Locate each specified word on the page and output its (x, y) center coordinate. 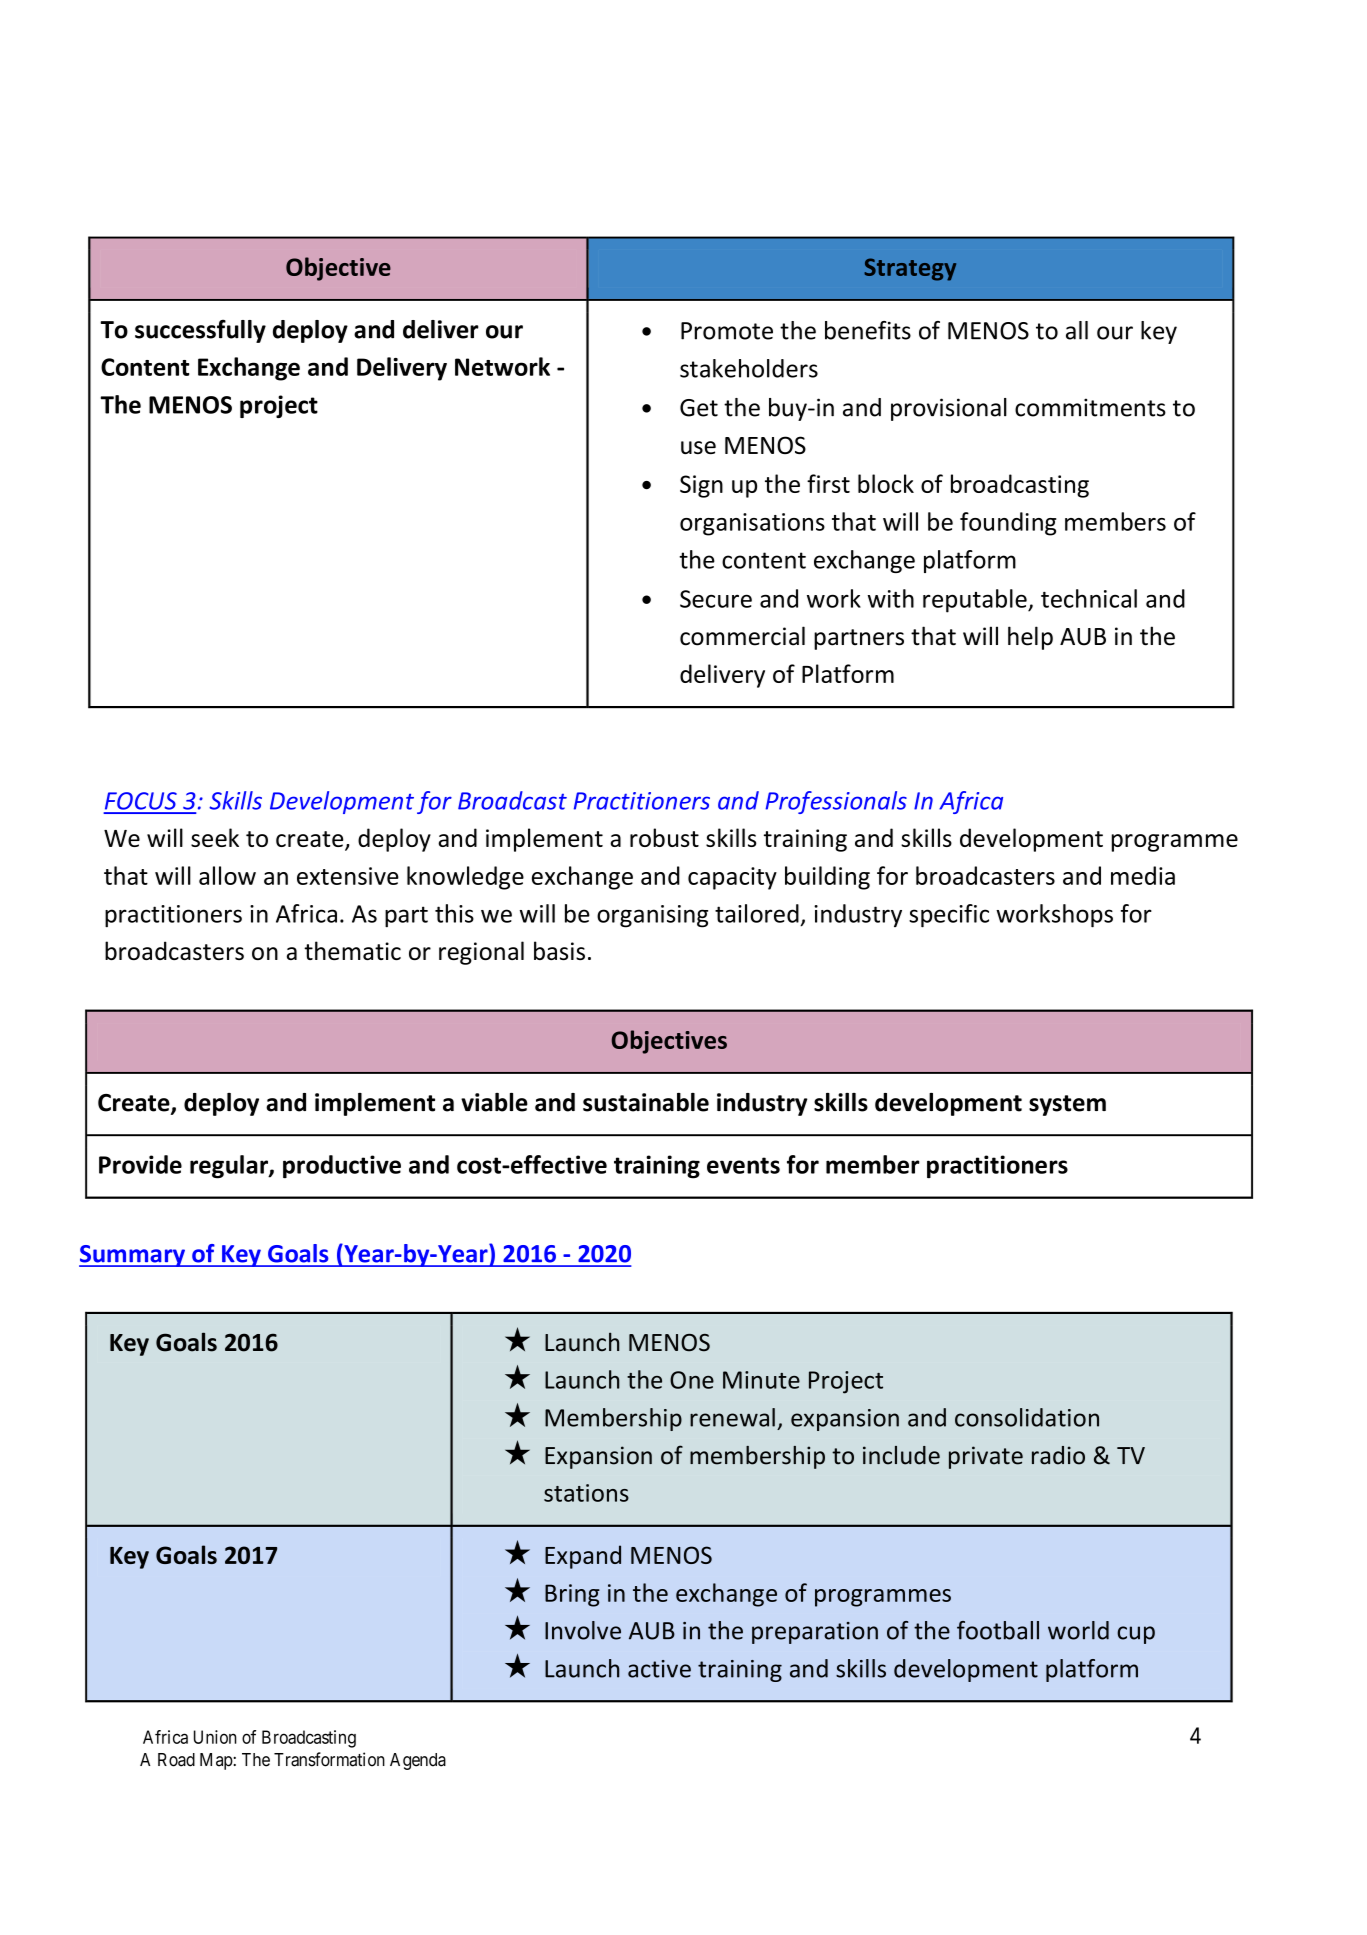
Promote (727, 331)
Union (215, 1737)
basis (559, 950)
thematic (352, 950)
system (1067, 1105)
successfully (200, 331)
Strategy (910, 269)
